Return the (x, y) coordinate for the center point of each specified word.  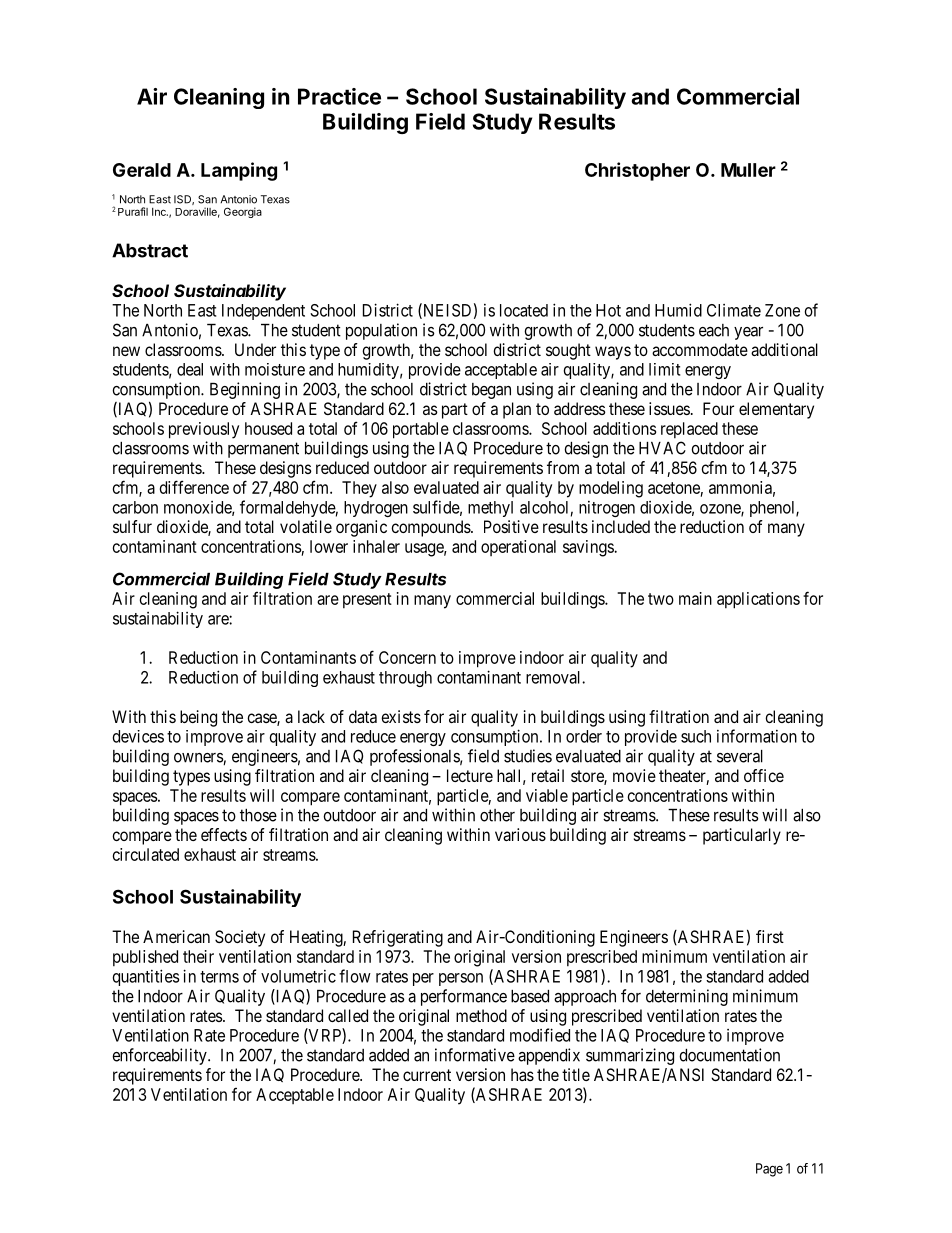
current (427, 1075)
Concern (407, 657)
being (198, 718)
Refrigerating (398, 938)
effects (224, 834)
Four (718, 408)
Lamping (239, 171)
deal (190, 369)
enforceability (160, 1056)
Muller (748, 170)
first (770, 936)
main (695, 598)
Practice (339, 96)
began (491, 391)
